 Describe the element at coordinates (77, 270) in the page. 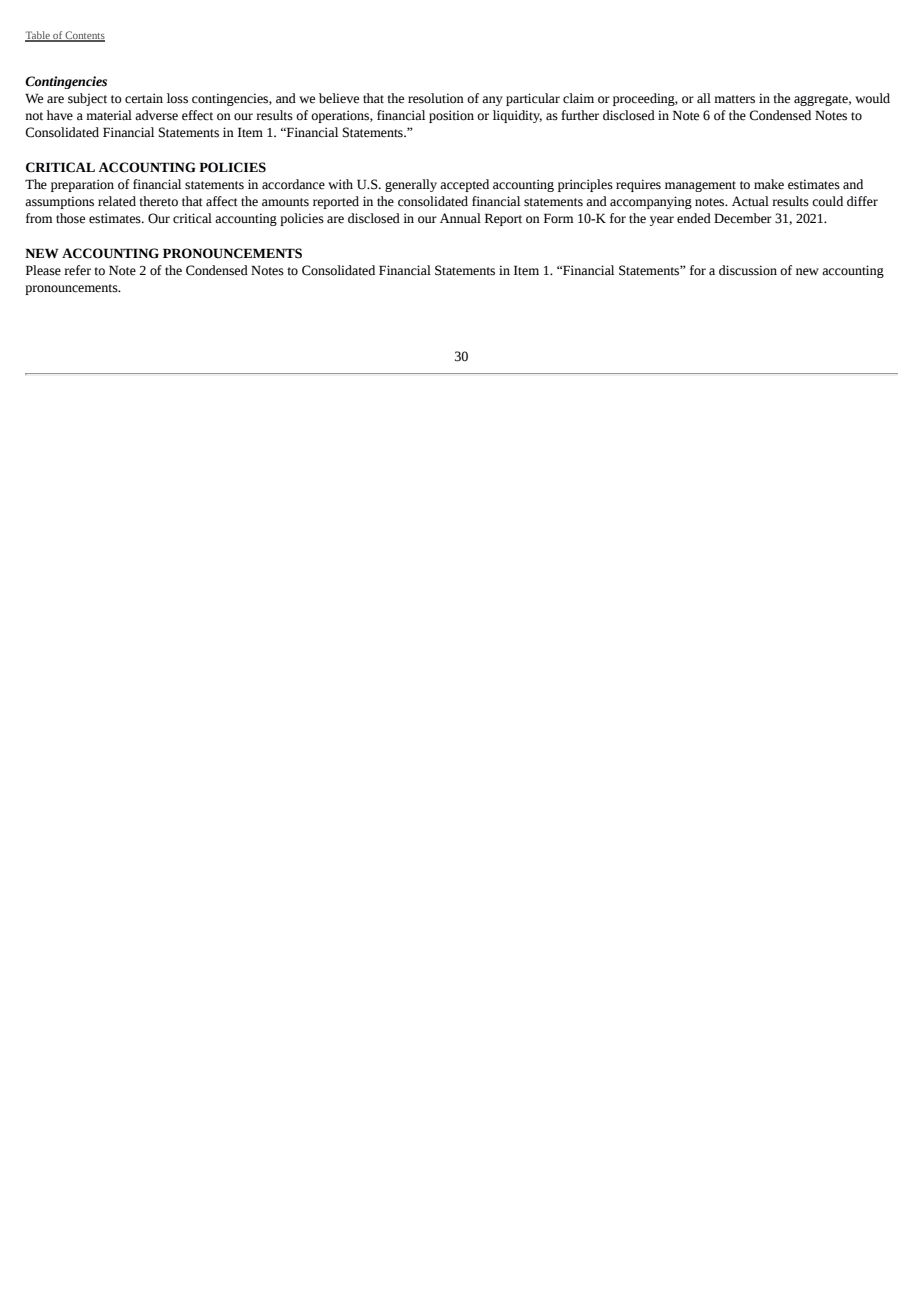

I see `refer` at that location.
